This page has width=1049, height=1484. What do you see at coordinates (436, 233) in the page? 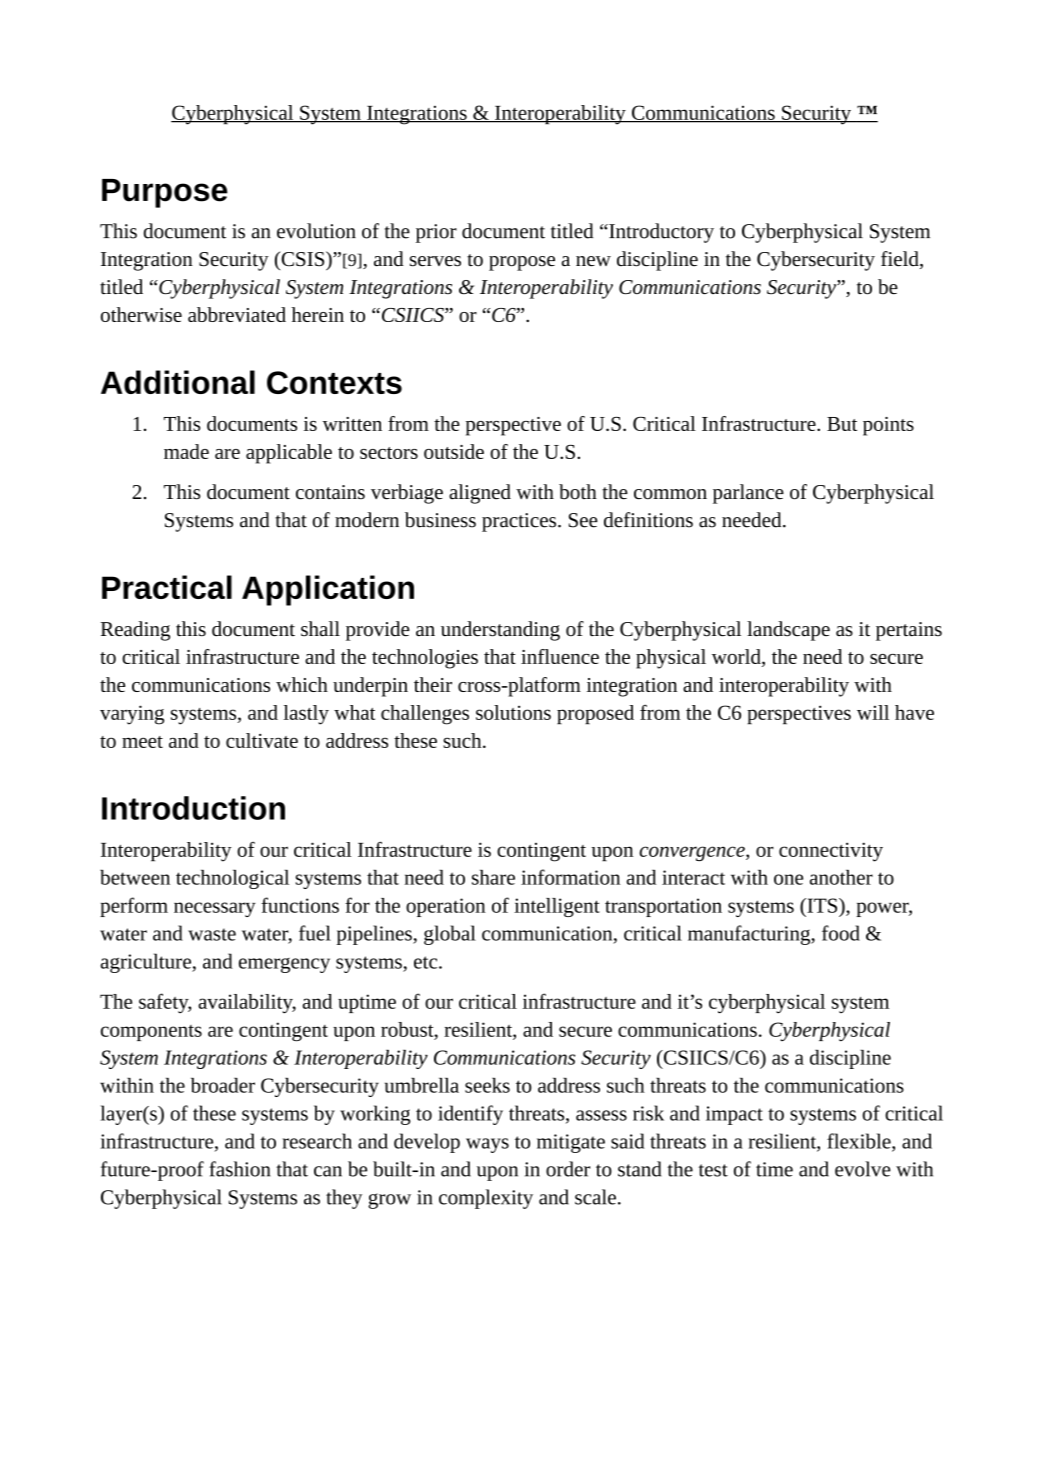
I see `prior` at bounding box center [436, 233].
